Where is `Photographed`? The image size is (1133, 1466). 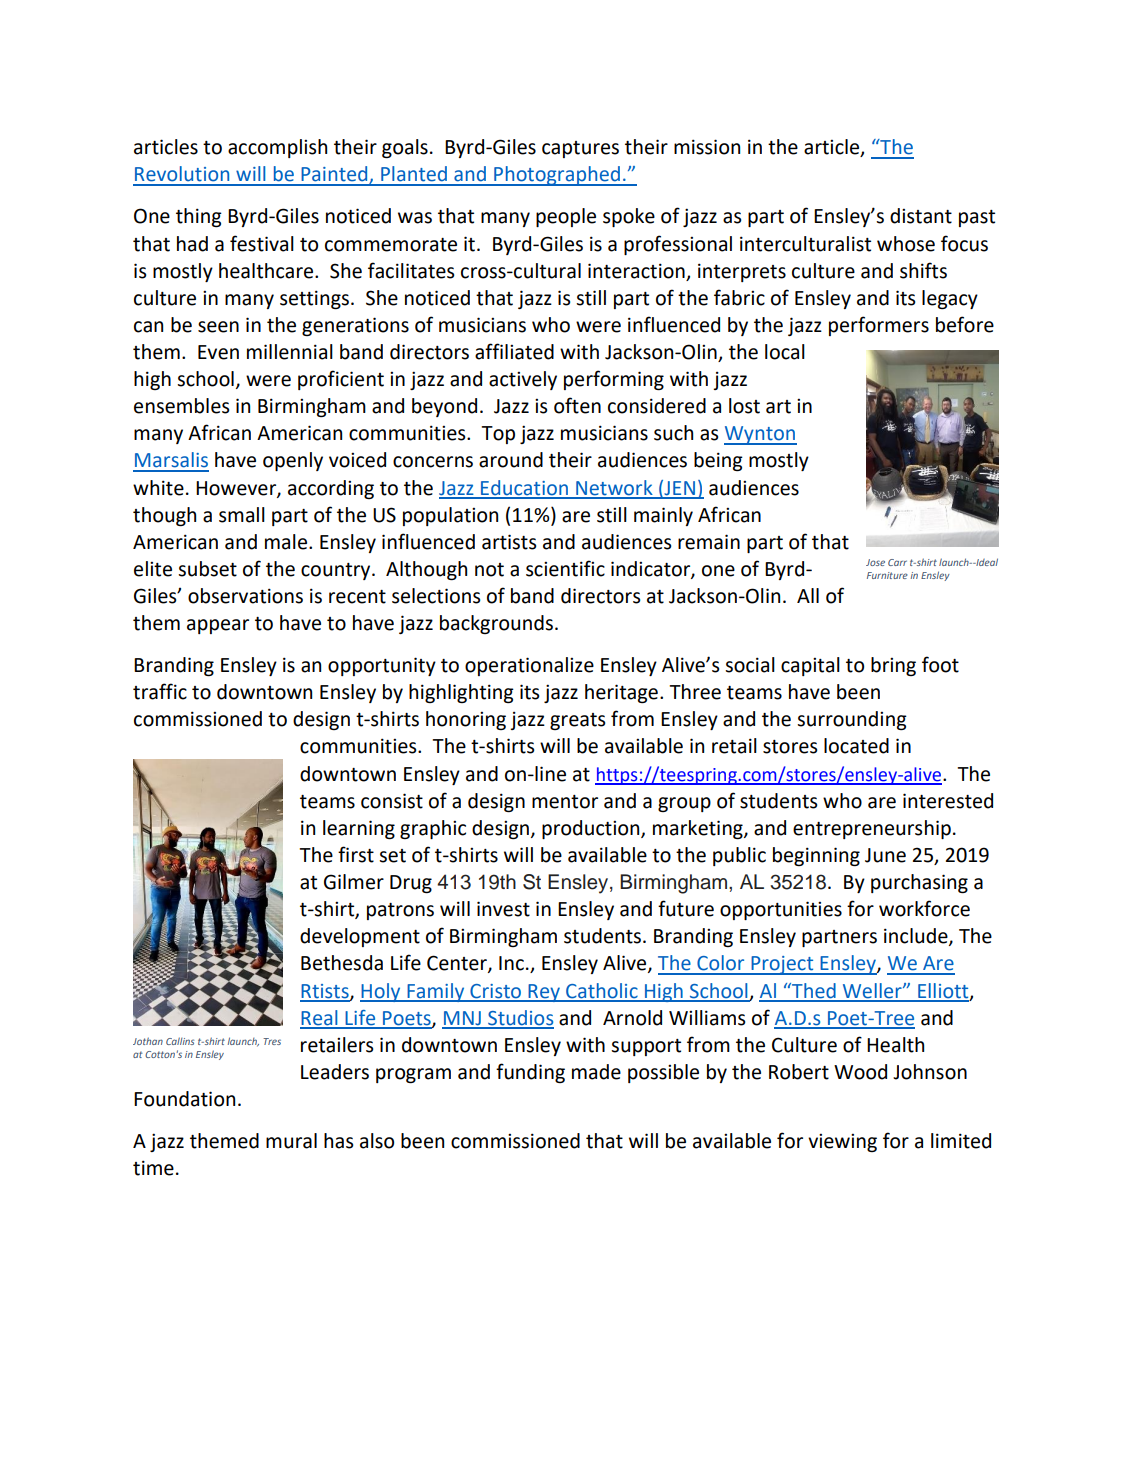
Photographed is located at coordinates (557, 176).
